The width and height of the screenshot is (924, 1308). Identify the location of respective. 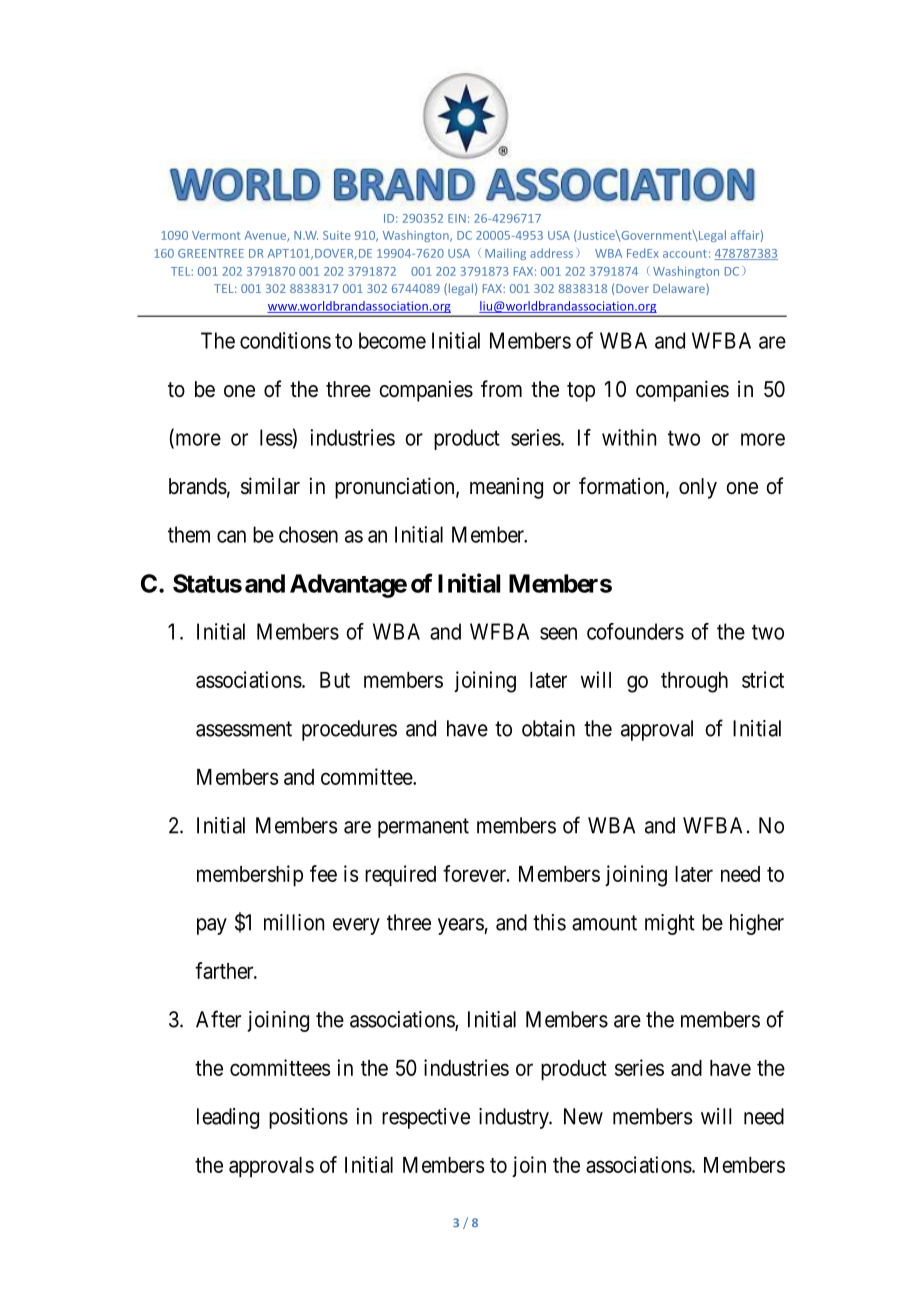
(426, 1118).
